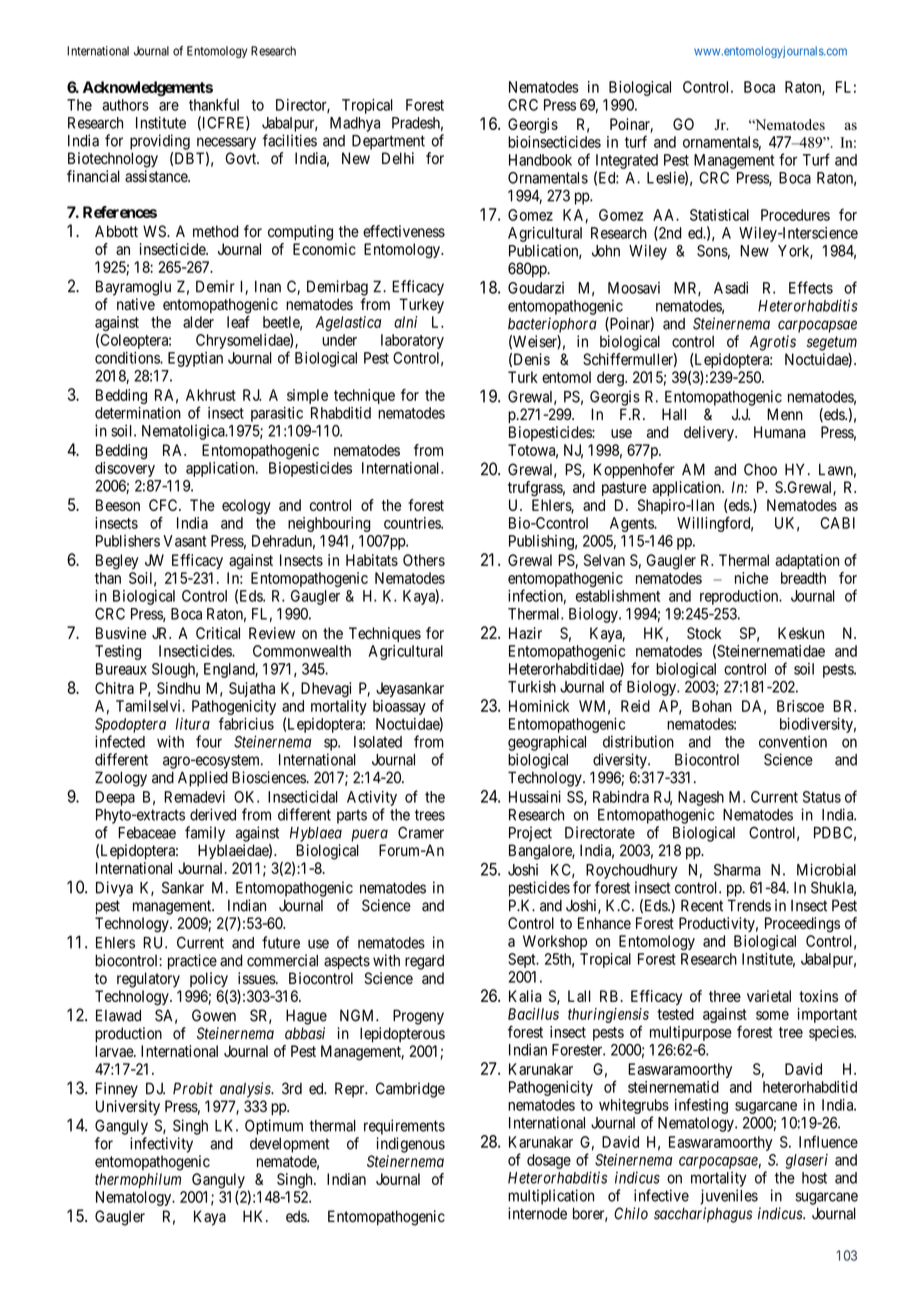 The height and width of the screenshot is (1308, 924). What do you see at coordinates (164, 505) in the screenshot?
I see `CFC` at bounding box center [164, 505].
